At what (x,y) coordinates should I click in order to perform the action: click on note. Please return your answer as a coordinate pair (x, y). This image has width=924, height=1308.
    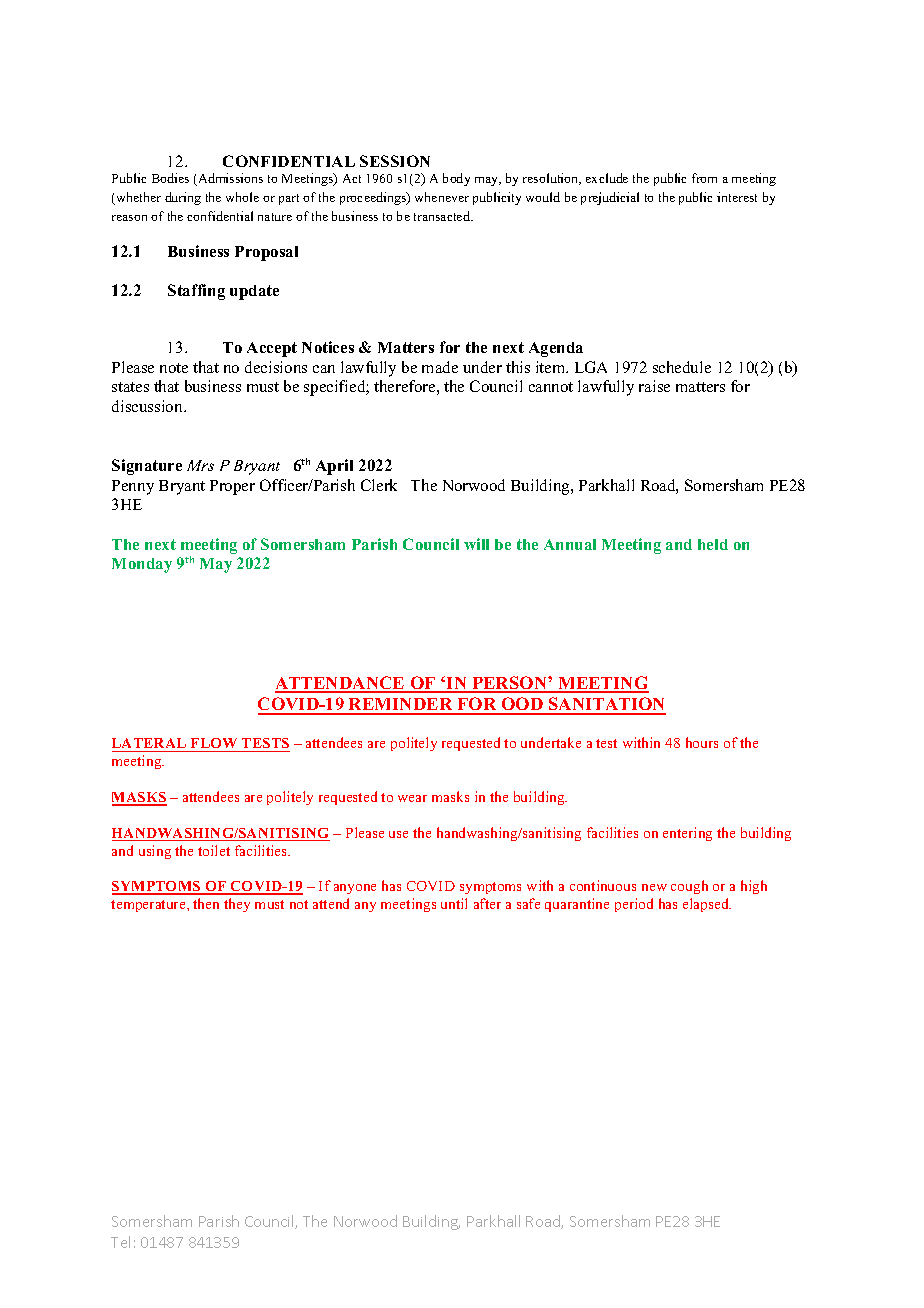
    Looking at the image, I should click on (174, 368).
